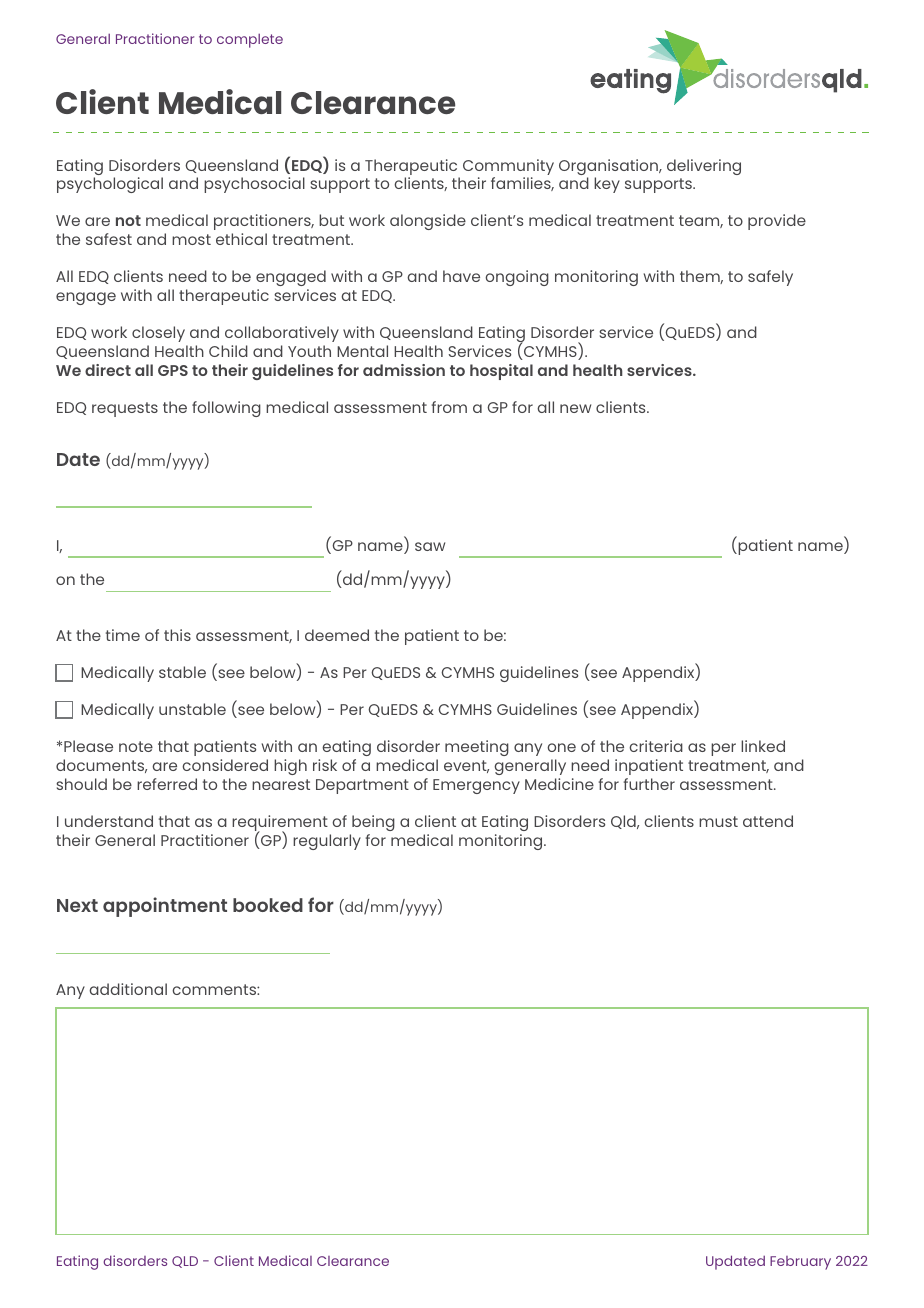  Describe the element at coordinates (800, 1263) in the document. I see `February` at that location.
